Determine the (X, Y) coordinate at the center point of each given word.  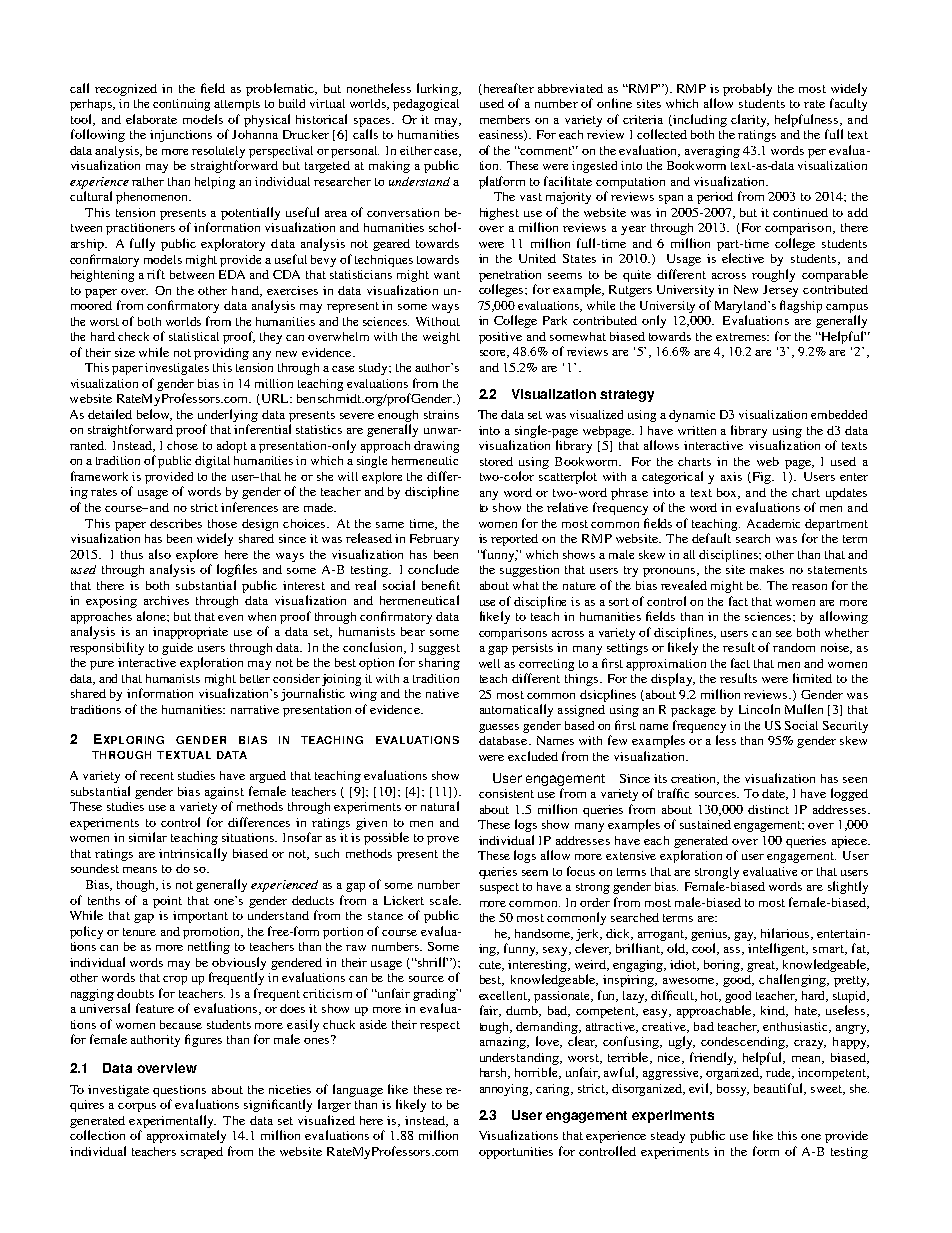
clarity (750, 120)
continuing (181, 105)
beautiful (780, 1089)
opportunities (516, 1153)
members (505, 119)
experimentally (172, 1121)
